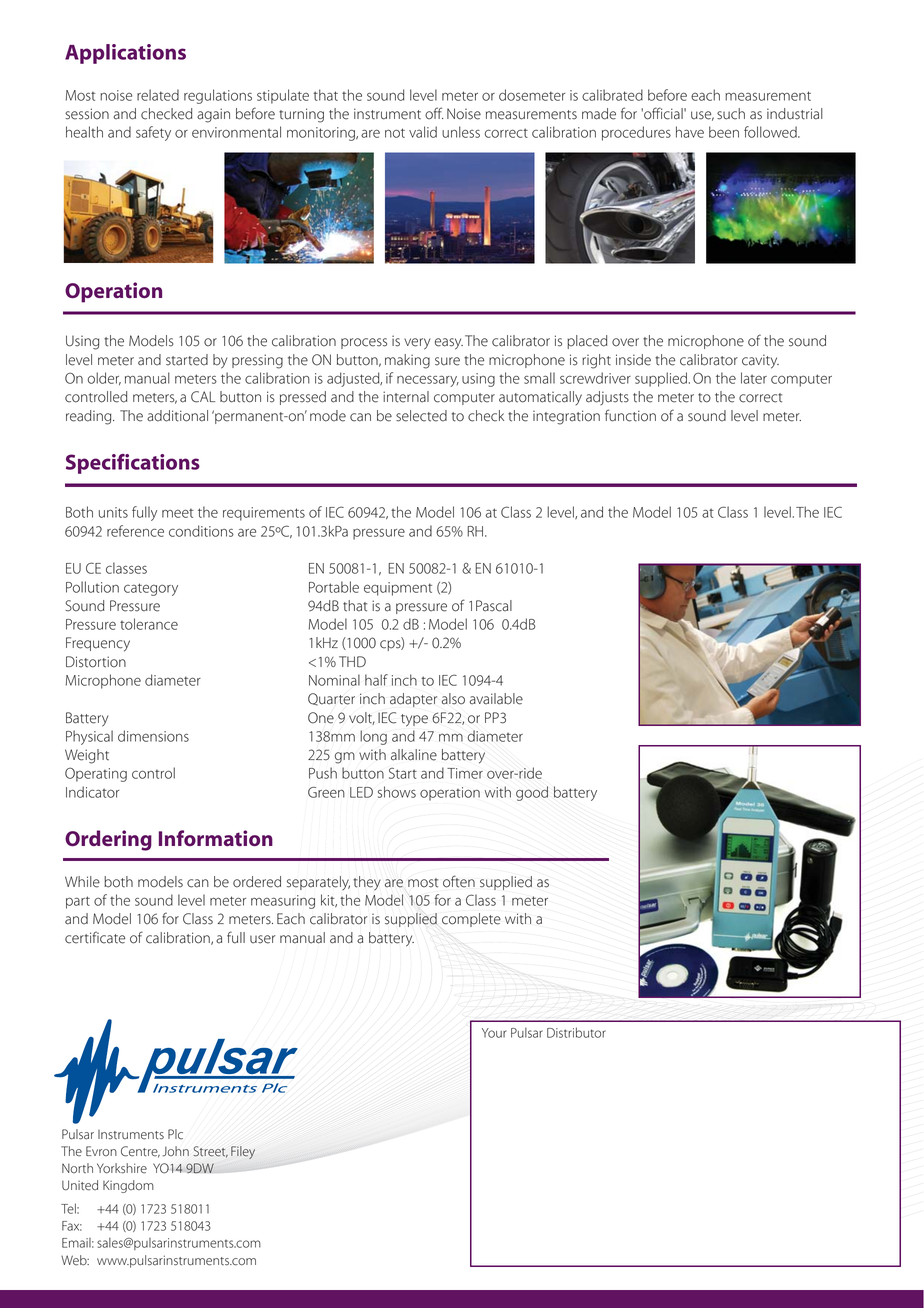 This document has height=1308, width=924. Describe the element at coordinates (630, 415) in the document. I see `function` at that location.
